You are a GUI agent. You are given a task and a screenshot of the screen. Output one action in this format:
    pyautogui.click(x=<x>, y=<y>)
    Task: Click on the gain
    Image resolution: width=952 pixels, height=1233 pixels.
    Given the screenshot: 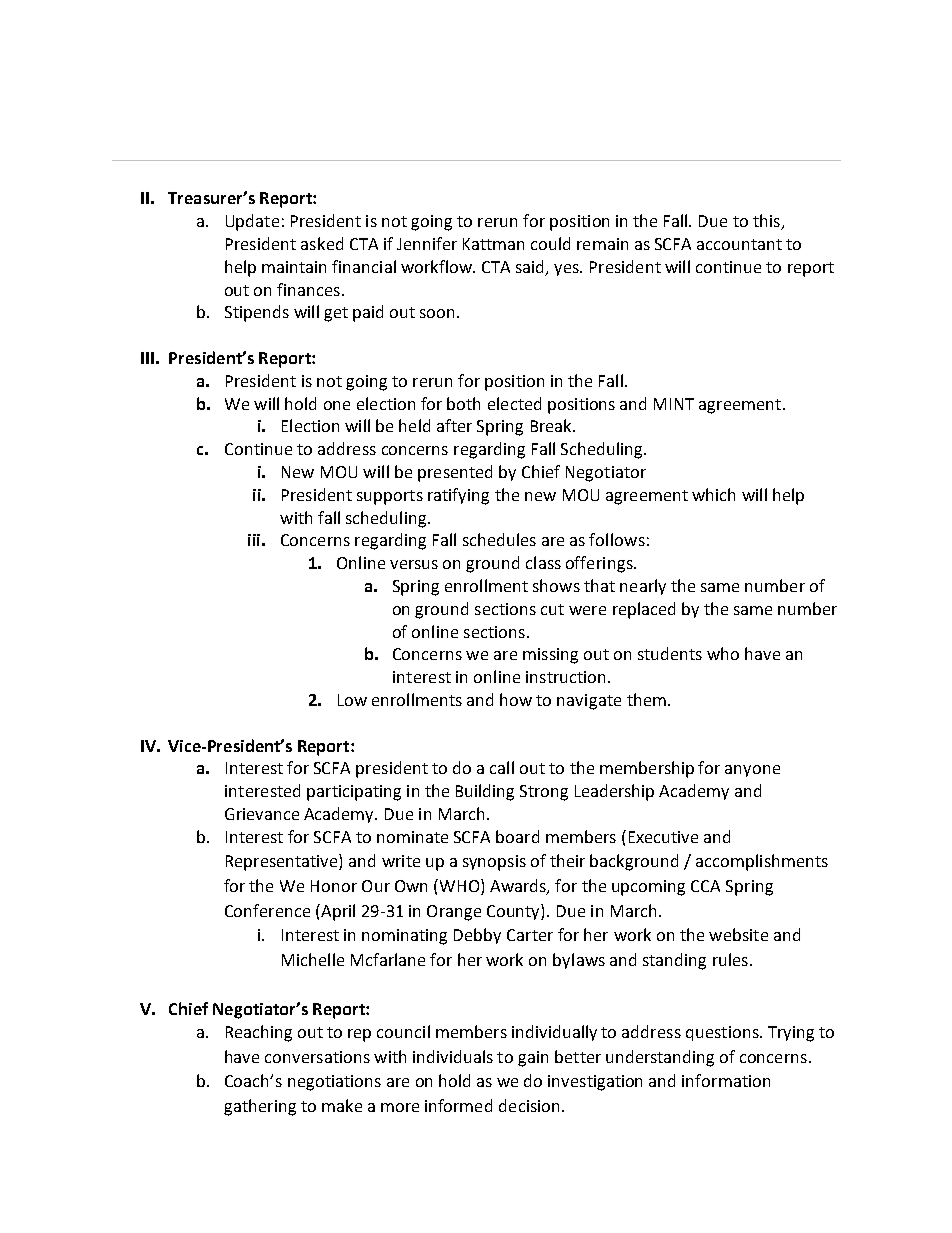 What is the action you would take?
    pyautogui.click(x=533, y=1059)
